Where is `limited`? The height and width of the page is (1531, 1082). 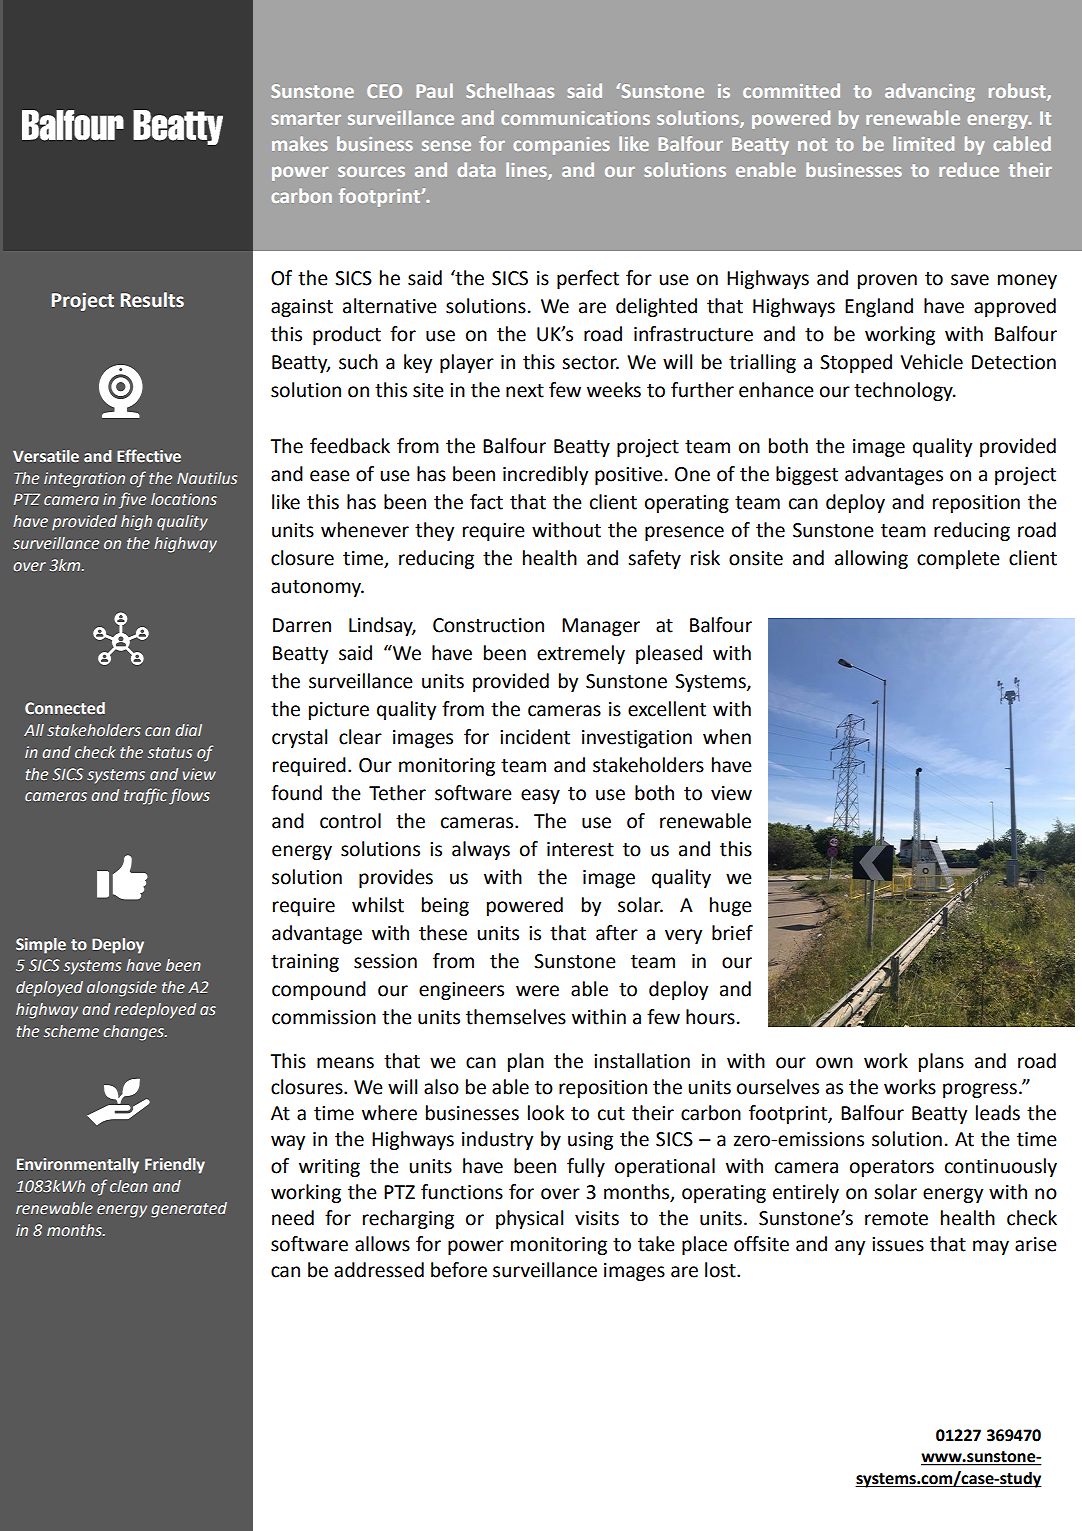
limited is located at coordinates (923, 143).
